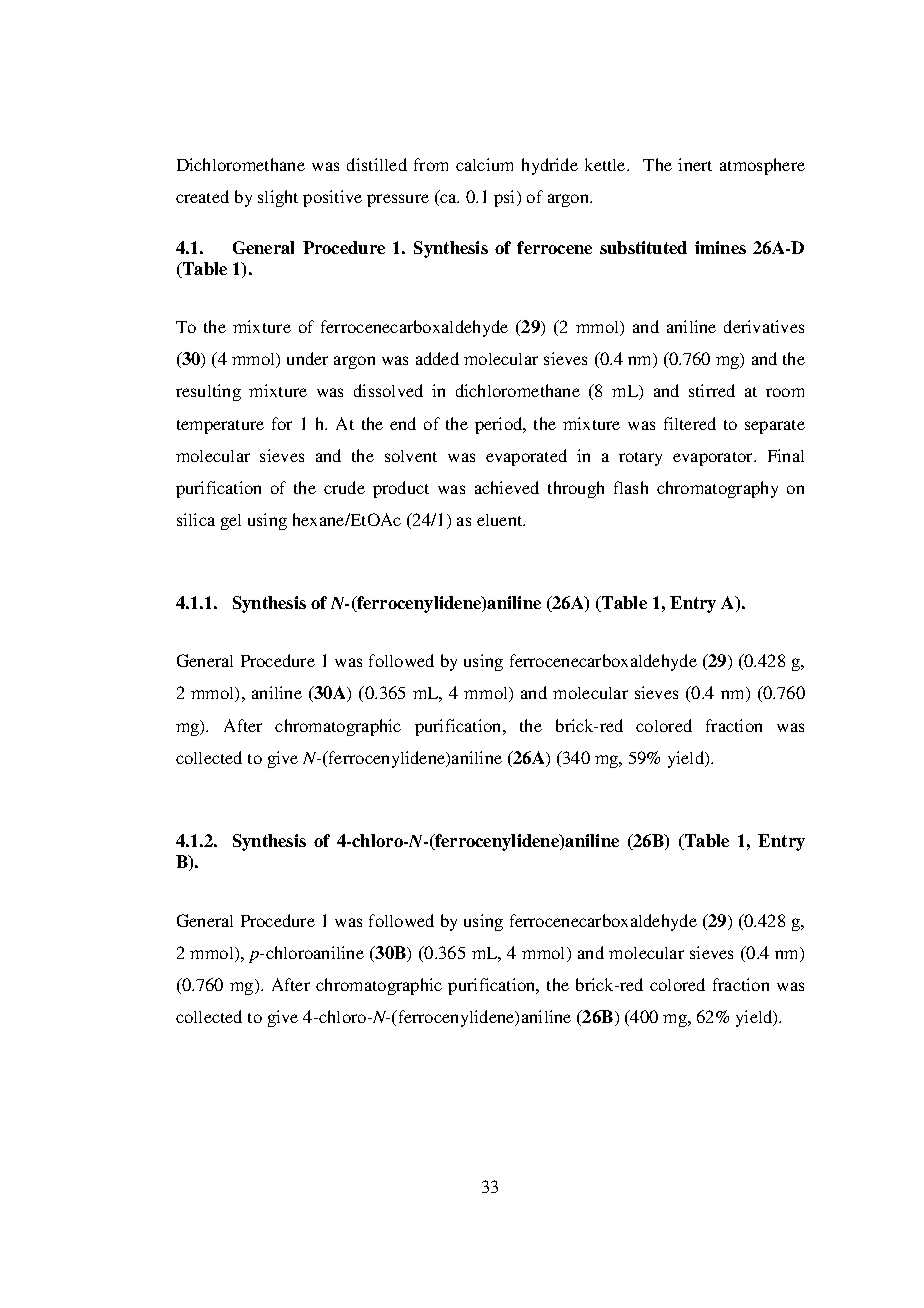  Describe the element at coordinates (231, 522) in the screenshot. I see `gel` at that location.
